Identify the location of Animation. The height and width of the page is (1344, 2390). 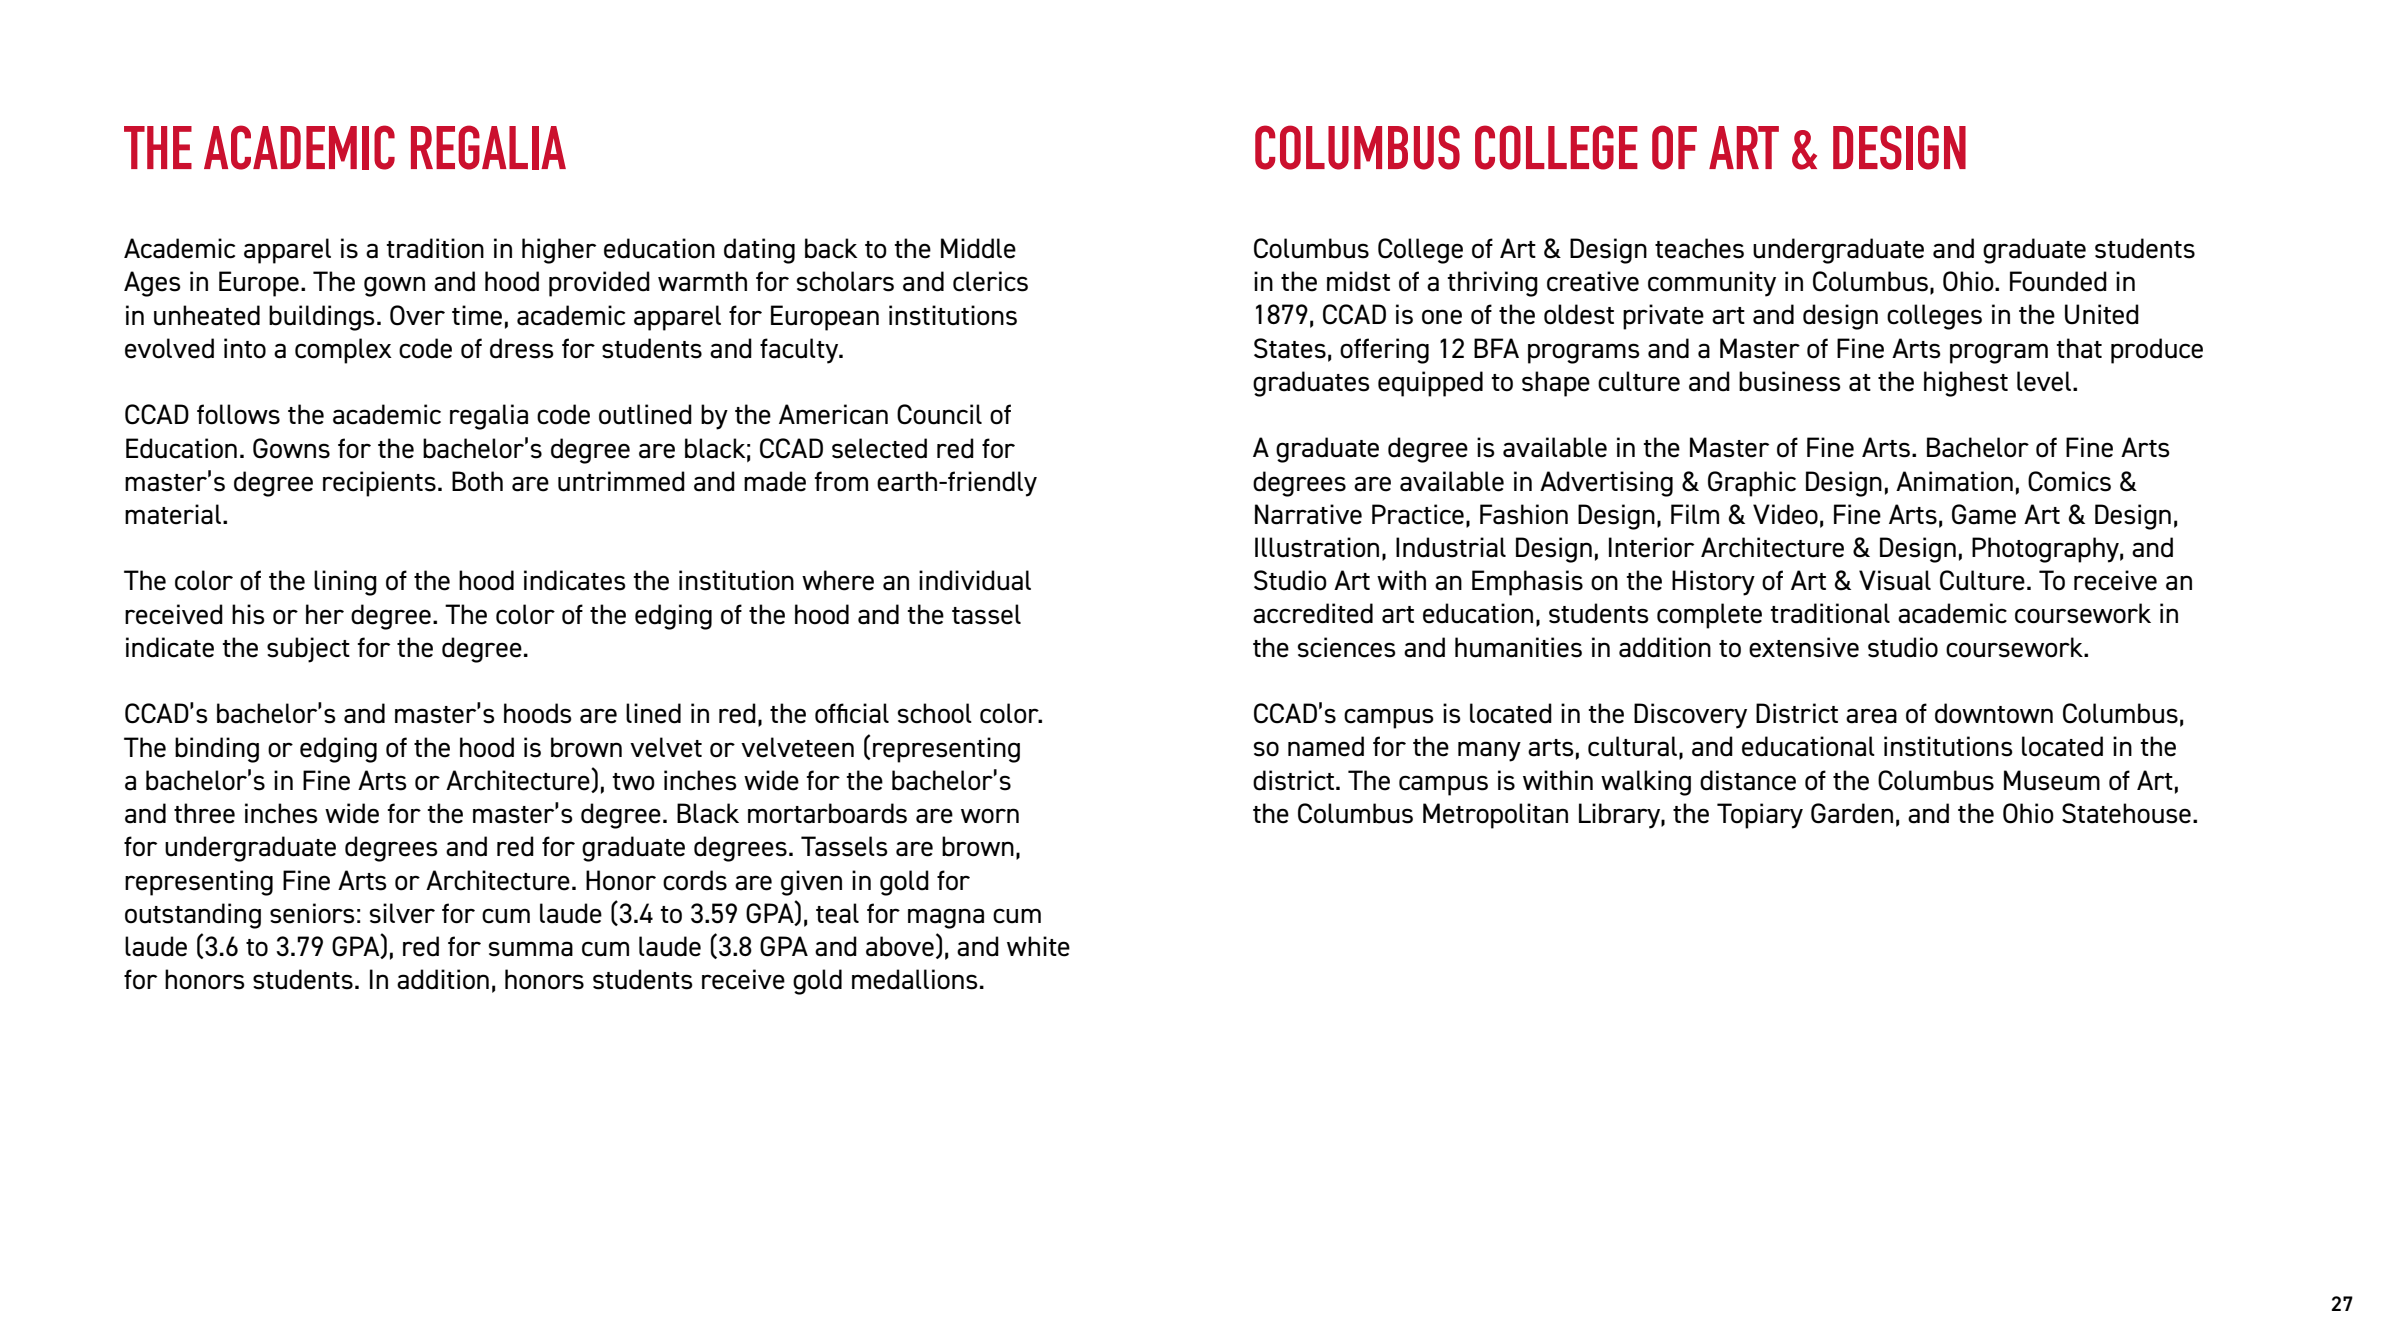
(1954, 481).
